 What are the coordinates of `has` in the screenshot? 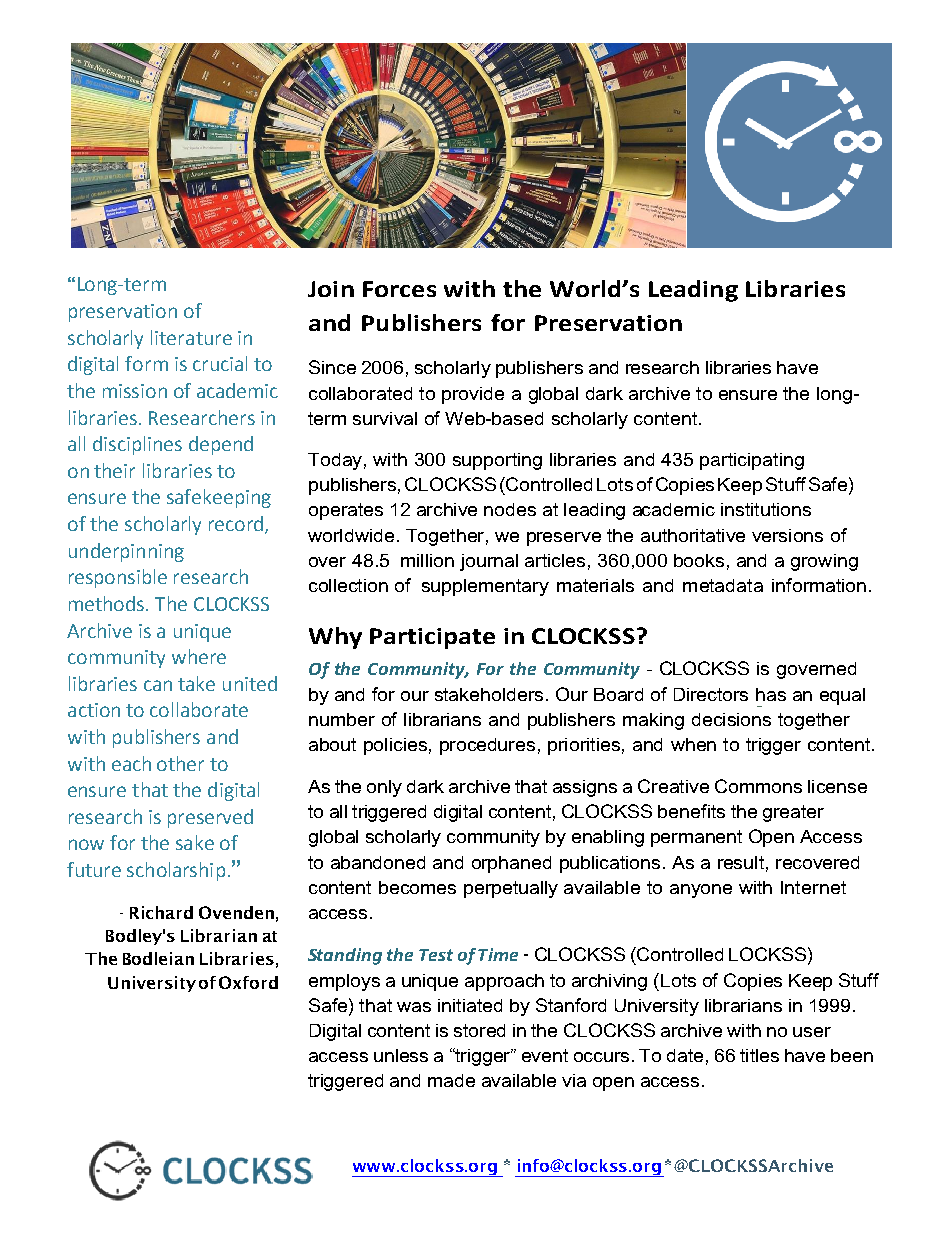 It's located at (771, 694).
